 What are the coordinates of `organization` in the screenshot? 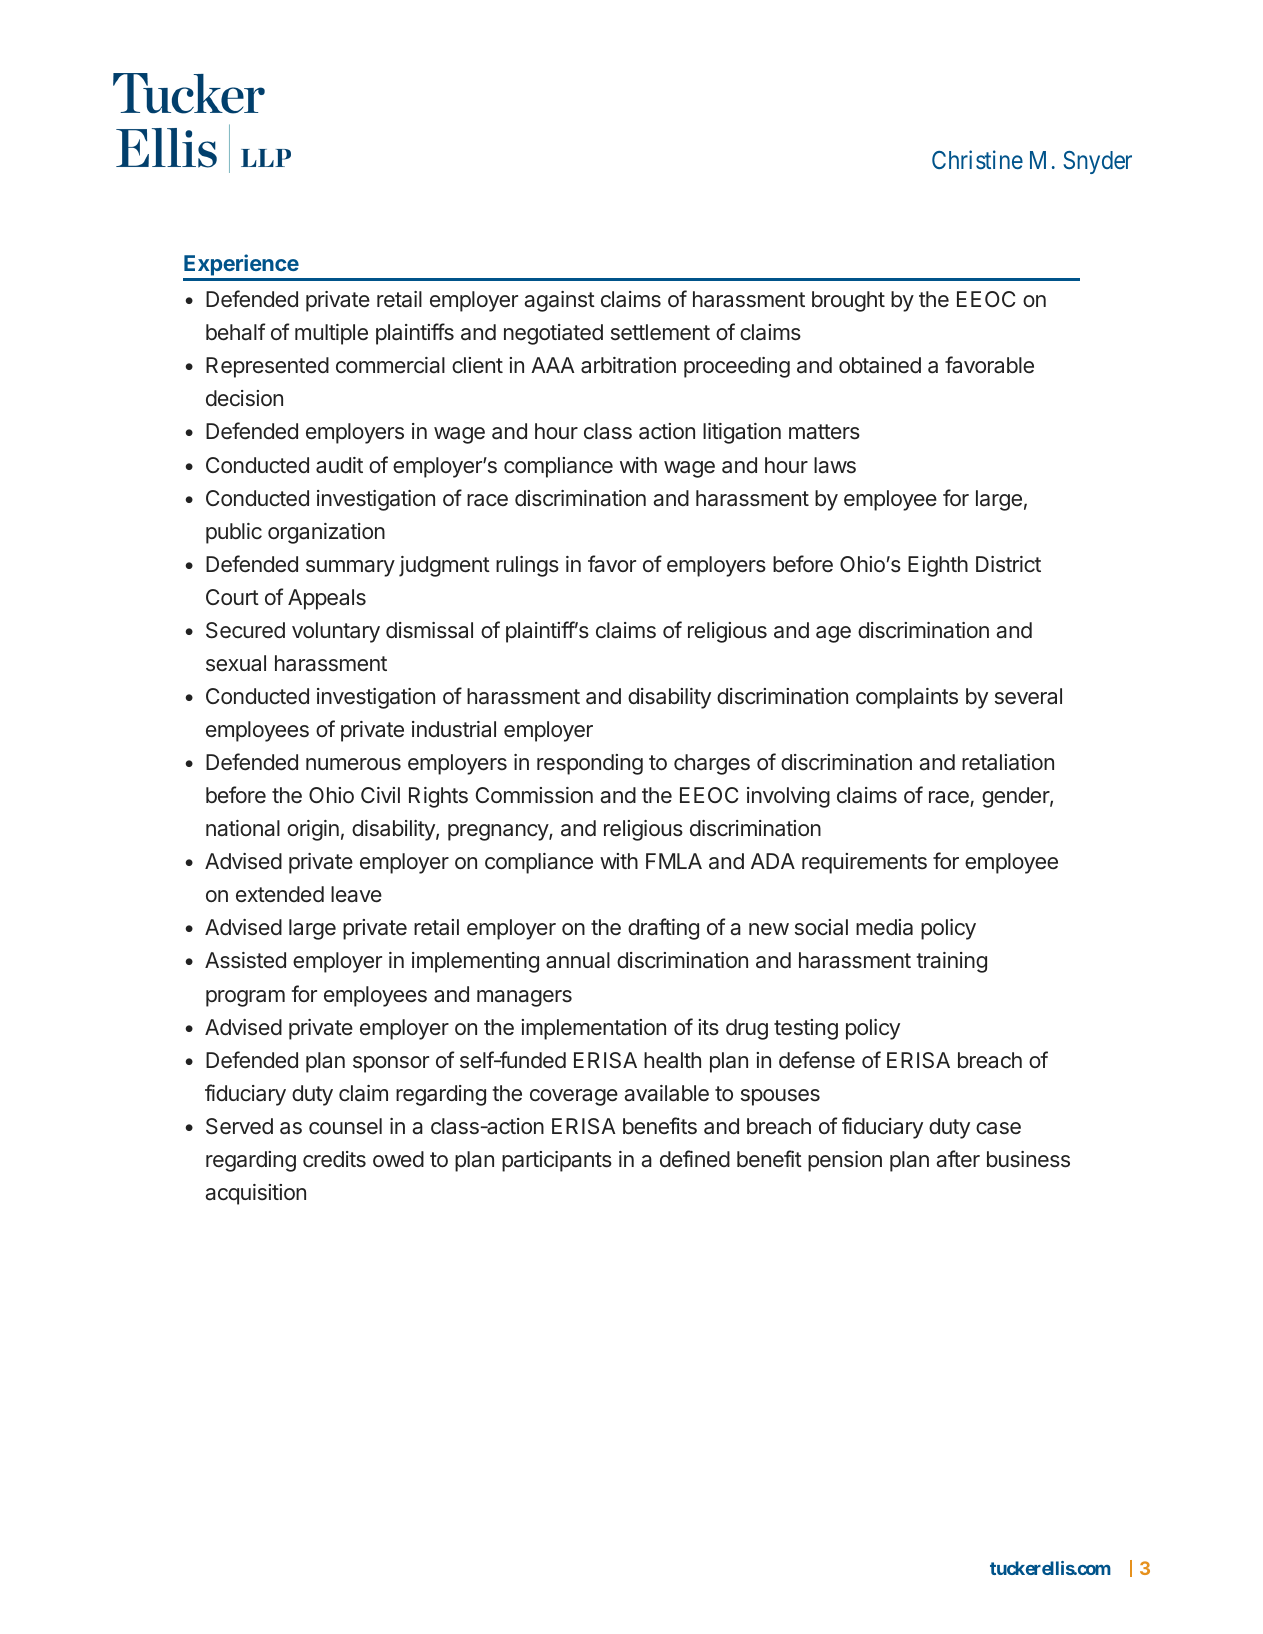 It's located at (326, 533).
